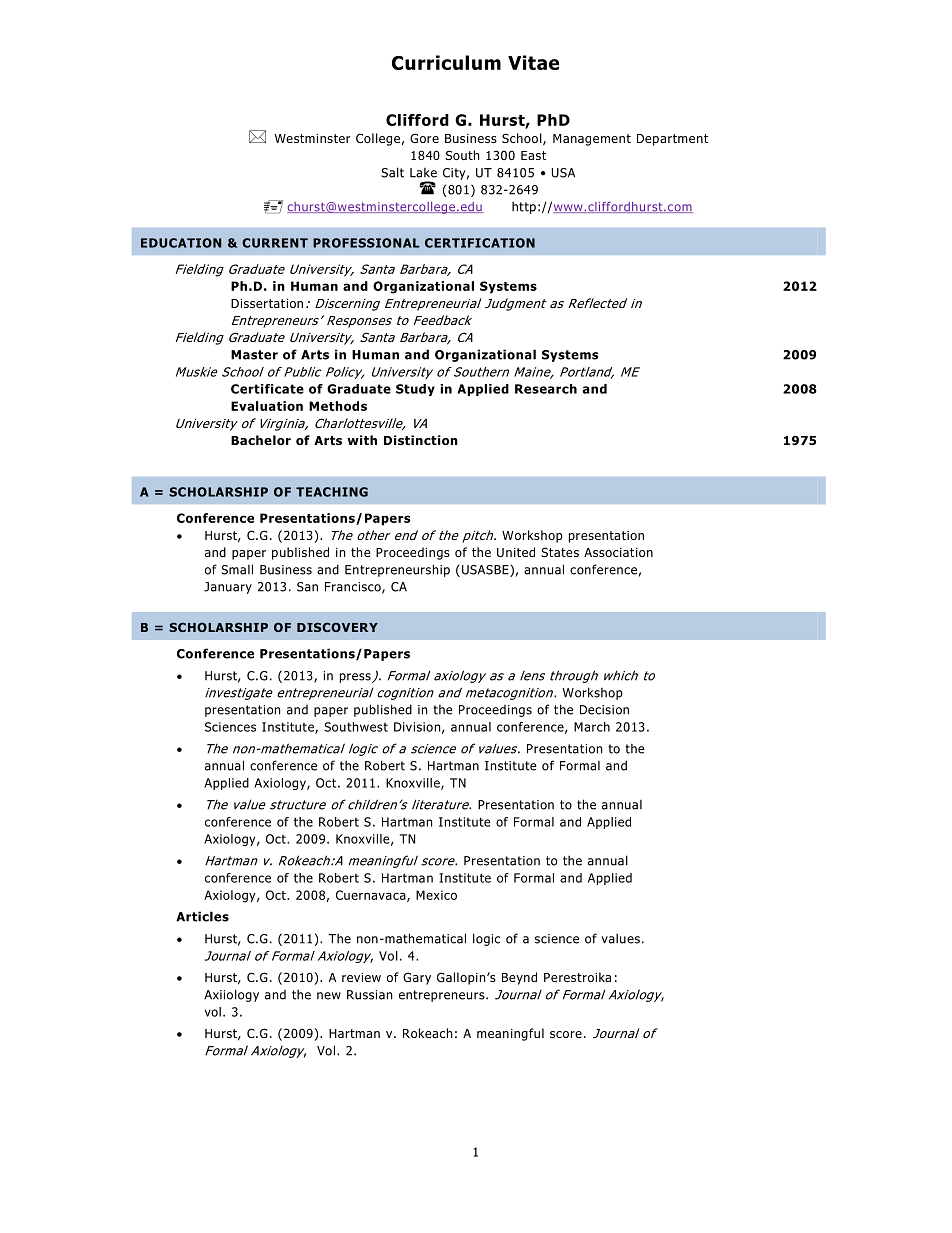 This screenshot has width=952, height=1233. What do you see at coordinates (415, 390) in the screenshot?
I see `Study` at bounding box center [415, 390].
